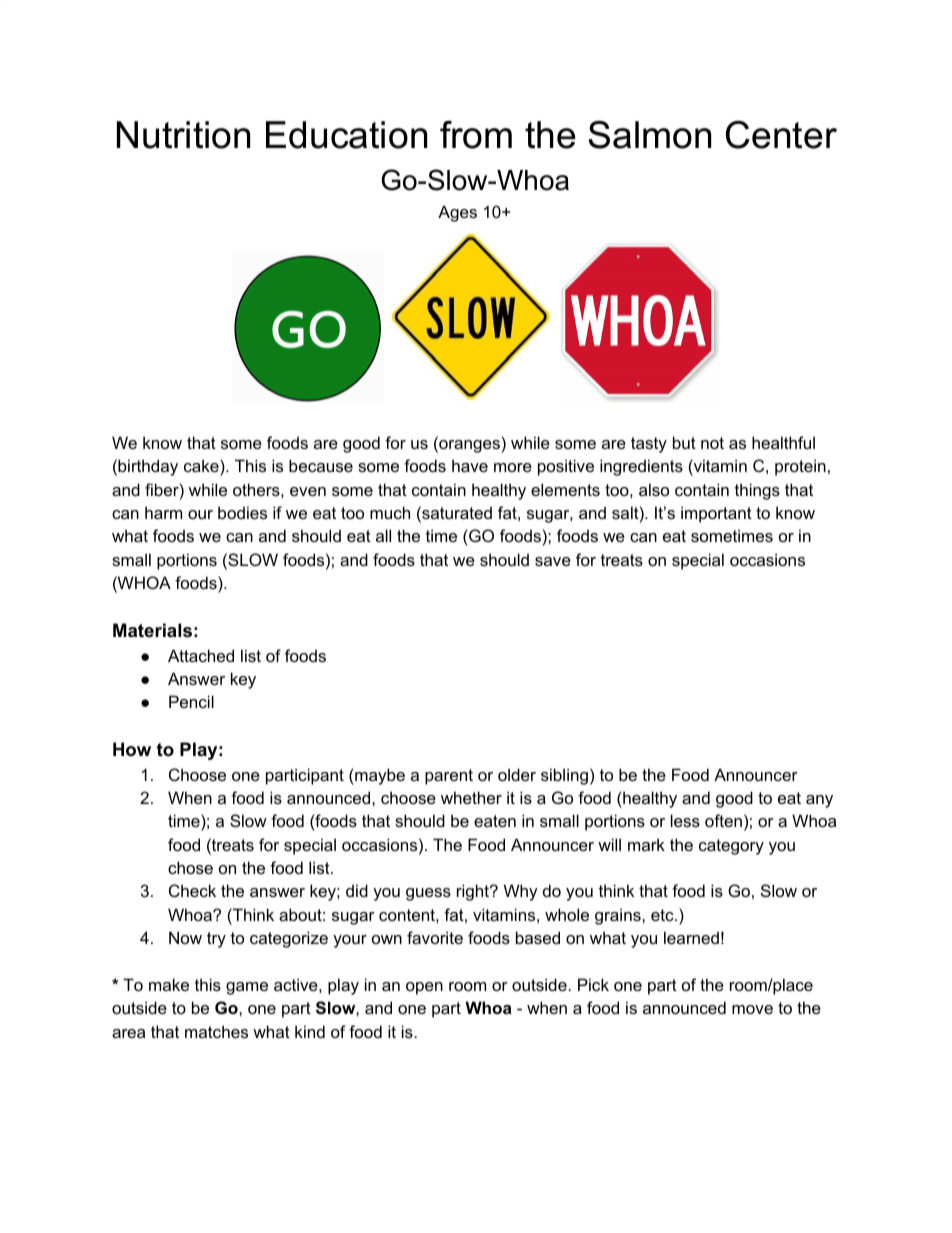  What do you see at coordinates (723, 820) in the screenshot?
I see `often` at bounding box center [723, 820].
